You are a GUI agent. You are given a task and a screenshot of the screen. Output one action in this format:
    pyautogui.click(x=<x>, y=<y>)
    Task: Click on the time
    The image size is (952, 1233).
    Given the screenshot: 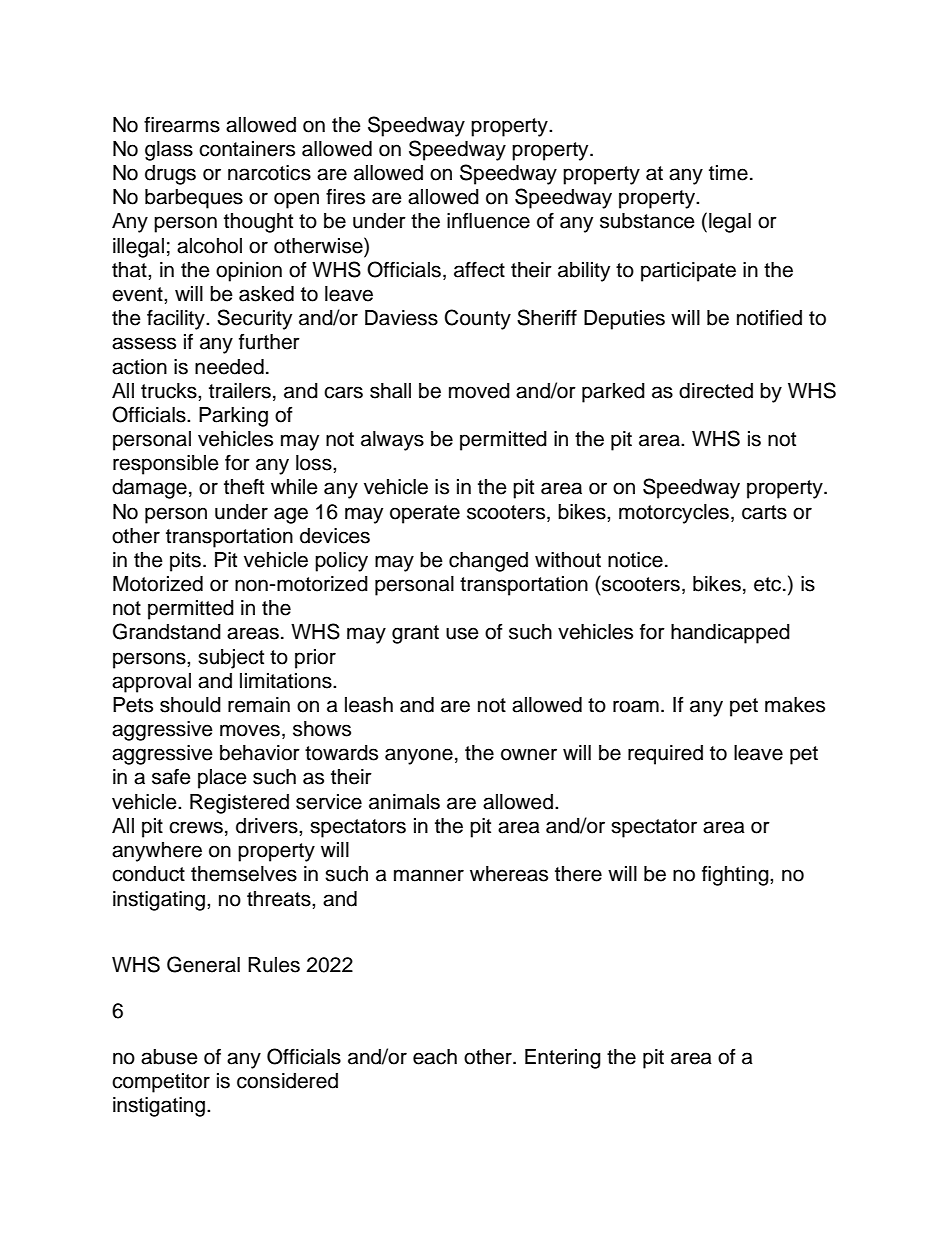 What is the action you would take?
    pyautogui.click(x=728, y=173)
